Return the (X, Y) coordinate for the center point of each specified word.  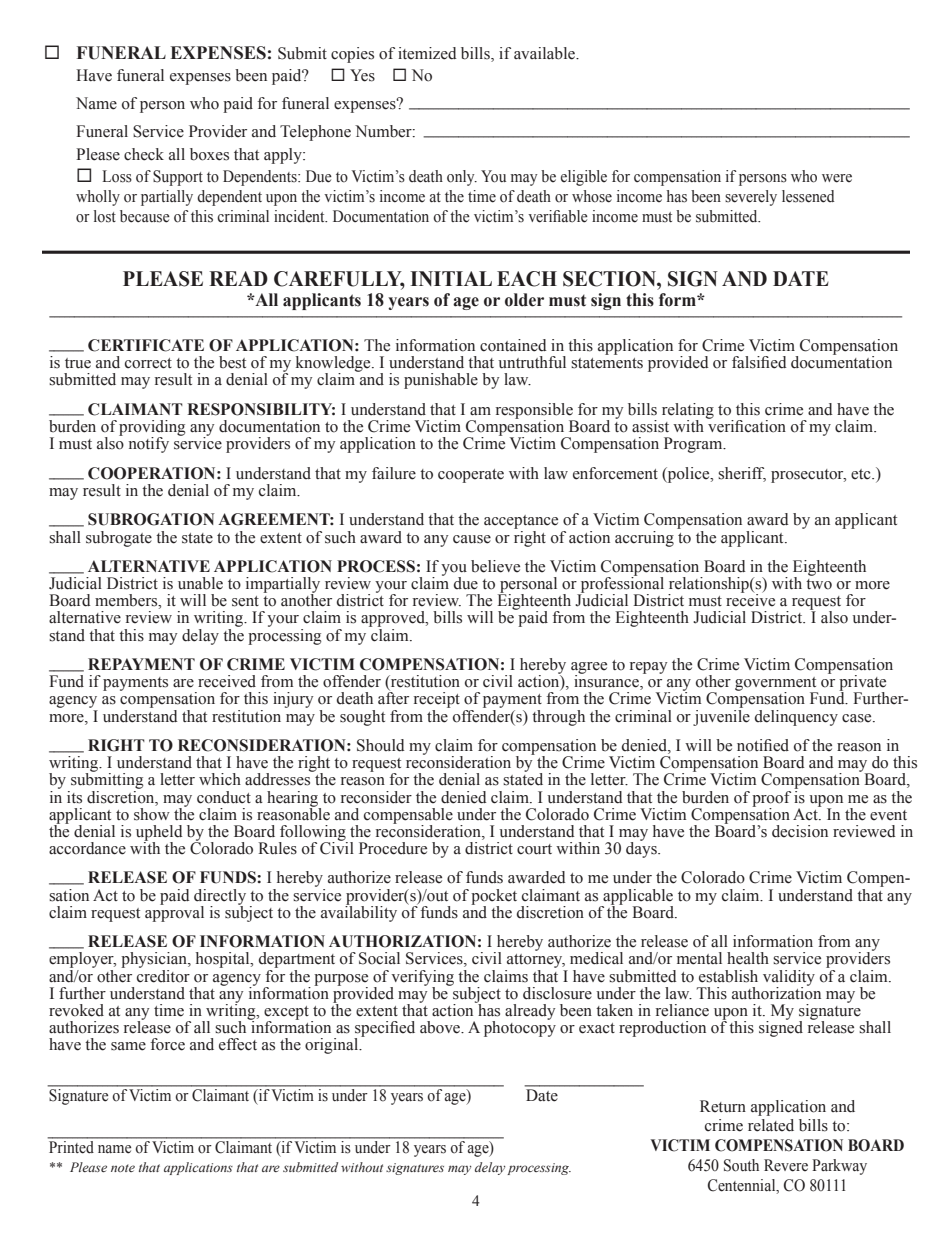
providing (152, 429)
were (837, 178)
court (534, 849)
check (144, 154)
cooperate (471, 476)
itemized (427, 53)
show (152, 813)
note (123, 1168)
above (441, 1027)
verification (746, 425)
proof (771, 800)
